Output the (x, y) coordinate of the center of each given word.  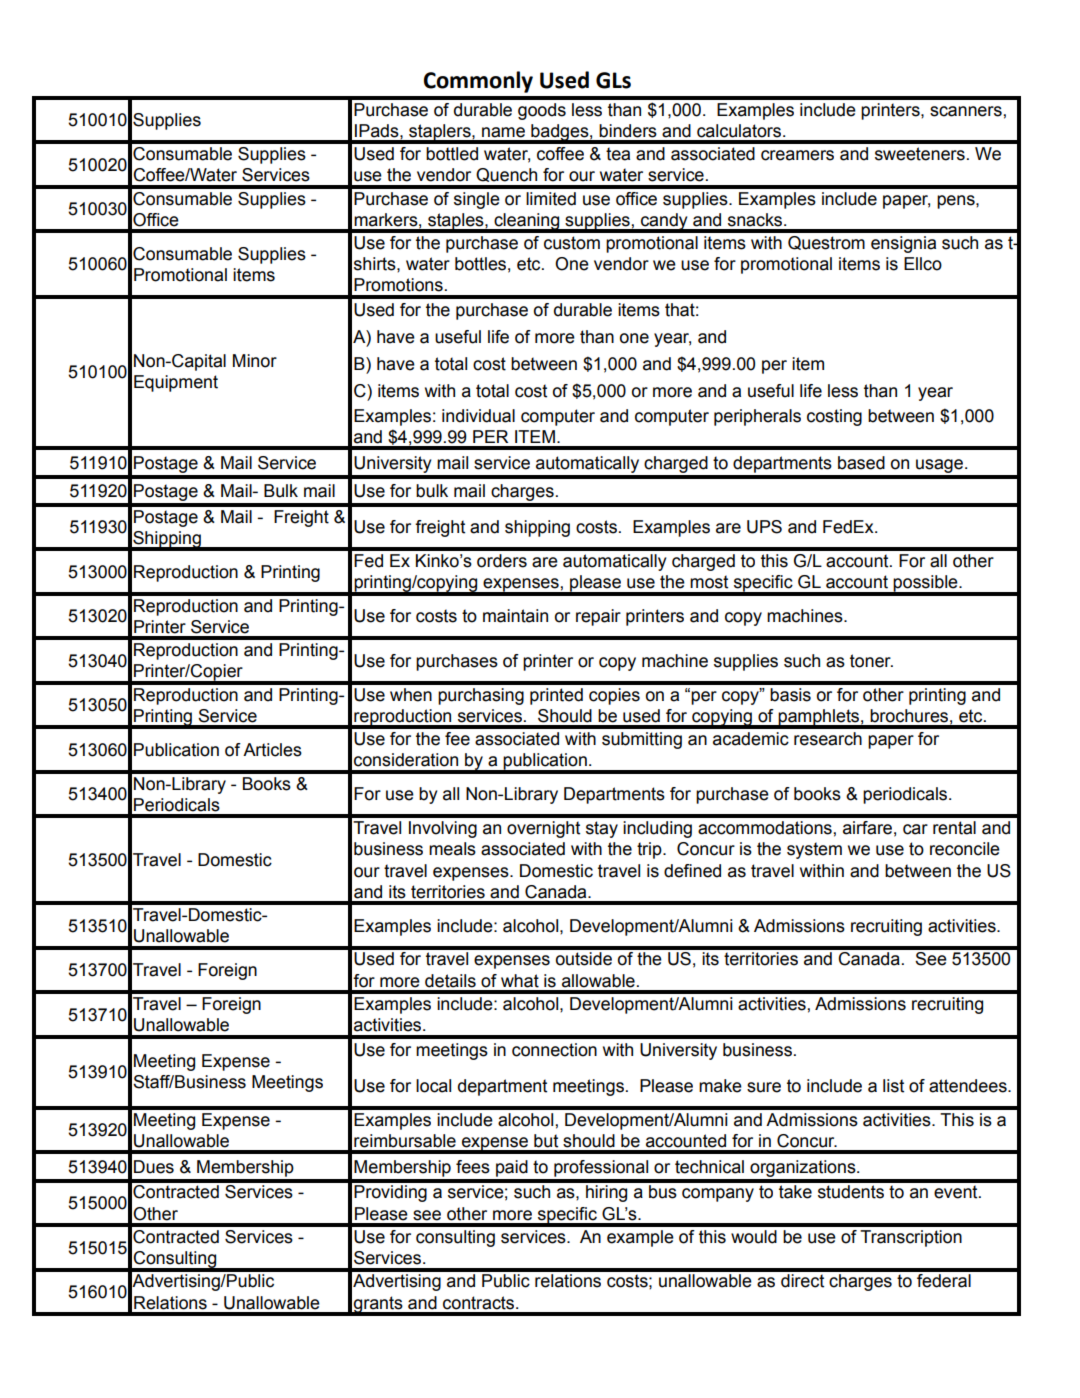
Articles (272, 750)
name (503, 132)
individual (478, 416)
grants (378, 1305)
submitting (642, 740)
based (861, 463)
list (893, 1086)
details (450, 981)
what (520, 981)
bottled (452, 154)
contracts (480, 1303)
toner (871, 661)
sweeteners (920, 154)
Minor (255, 361)
